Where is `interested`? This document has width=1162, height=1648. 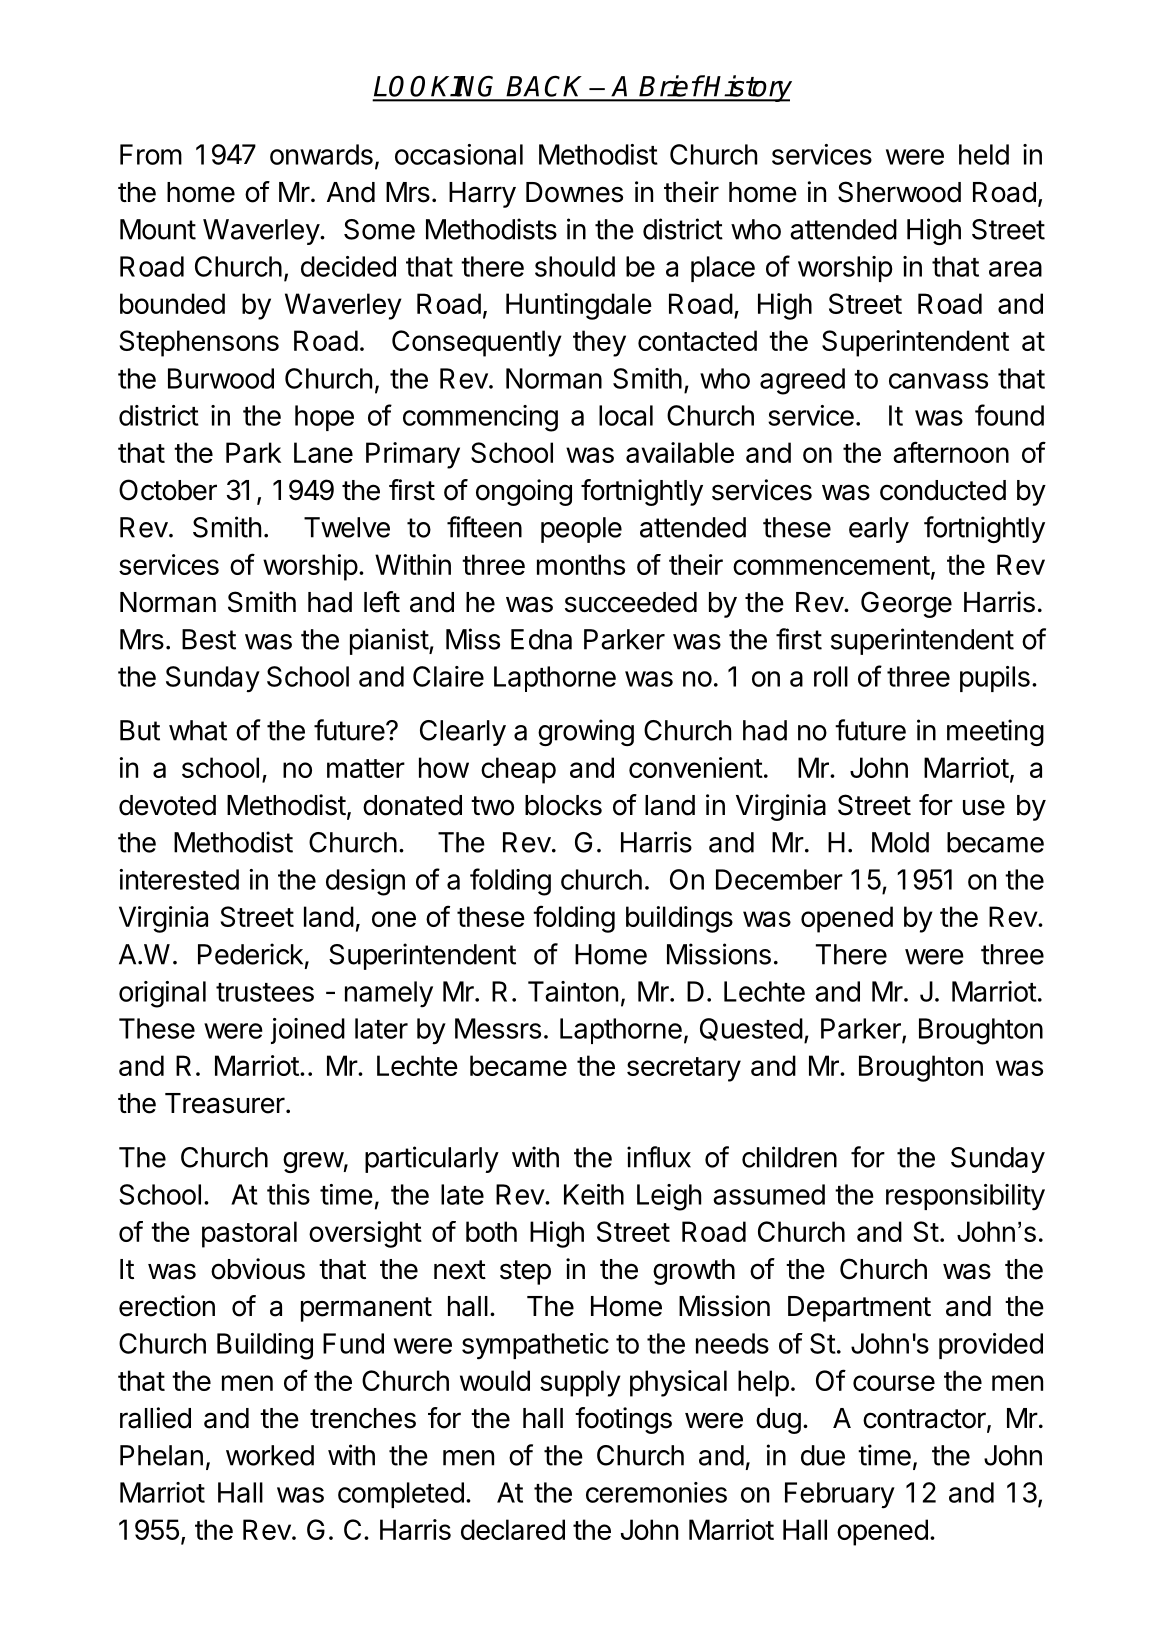
interested is located at coordinates (179, 879).
